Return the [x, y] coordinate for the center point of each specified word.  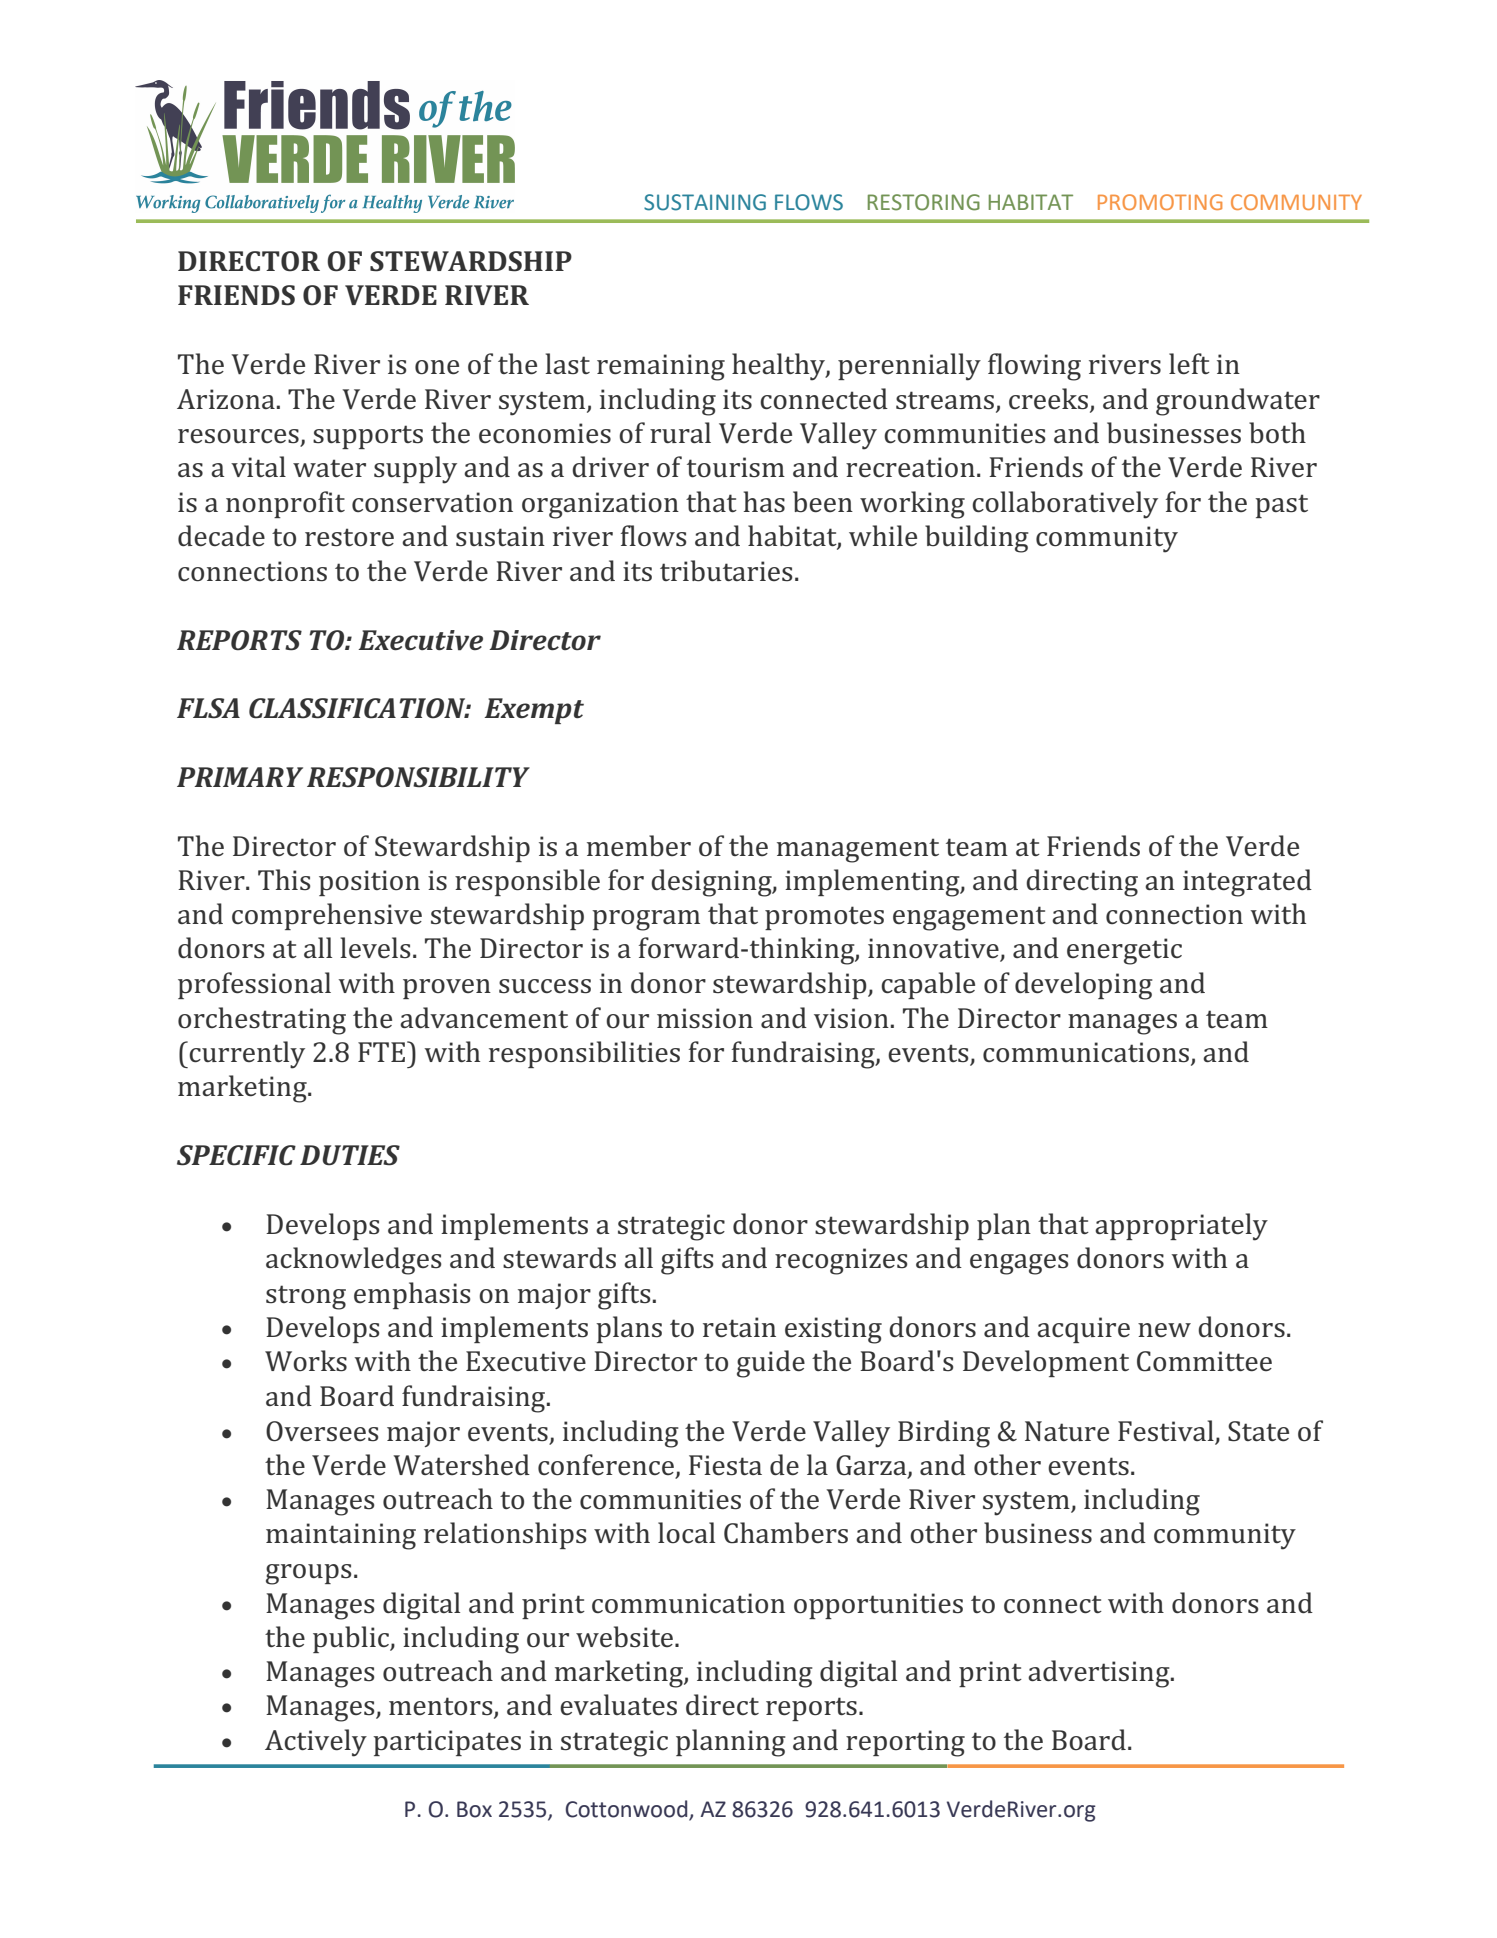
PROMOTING [1160, 202]
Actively [316, 1743]
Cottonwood [627, 1810]
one [437, 367]
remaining [661, 367]
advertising [1100, 1674]
